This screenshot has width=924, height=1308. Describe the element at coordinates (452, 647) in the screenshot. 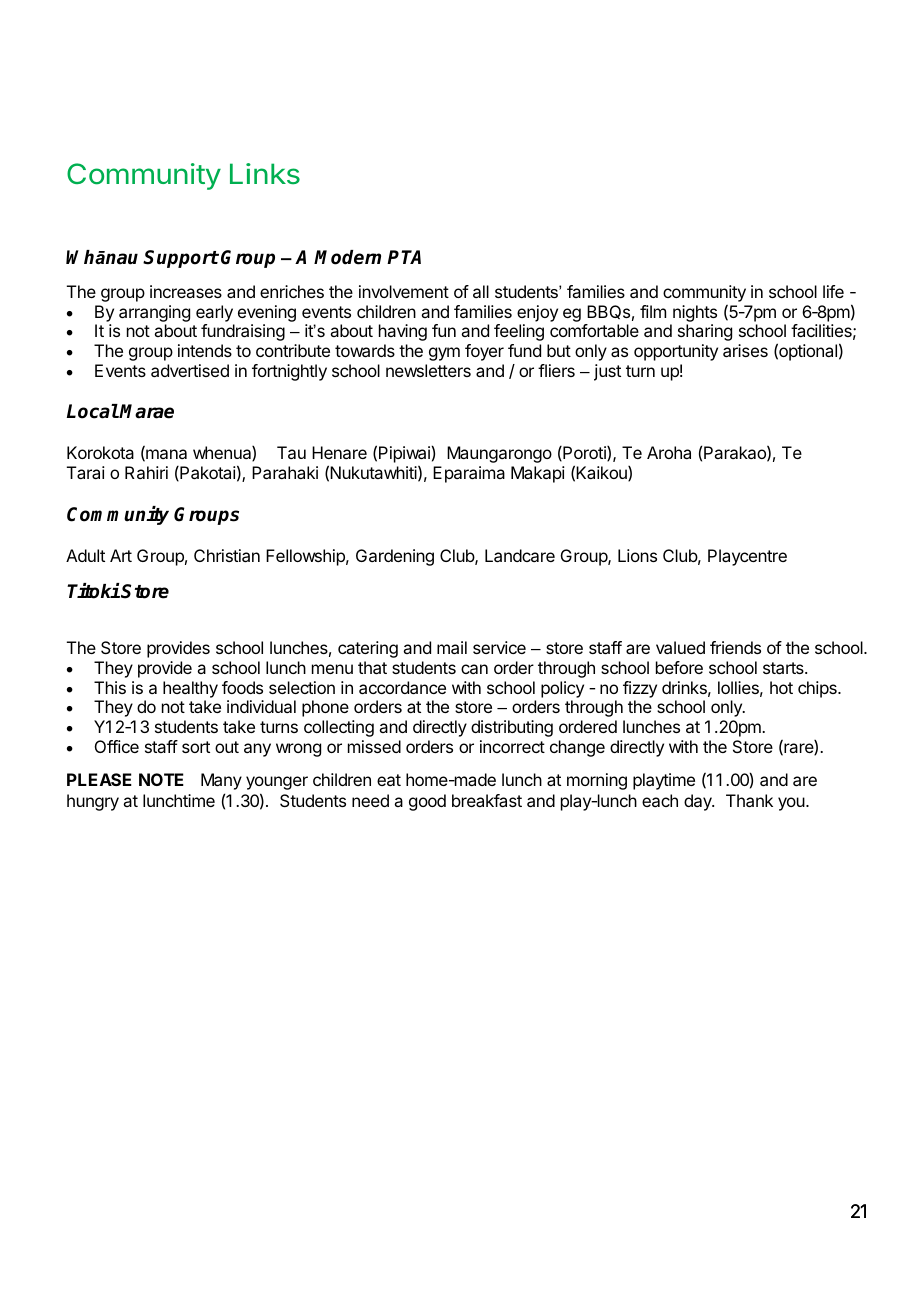

I see `mail` at that location.
